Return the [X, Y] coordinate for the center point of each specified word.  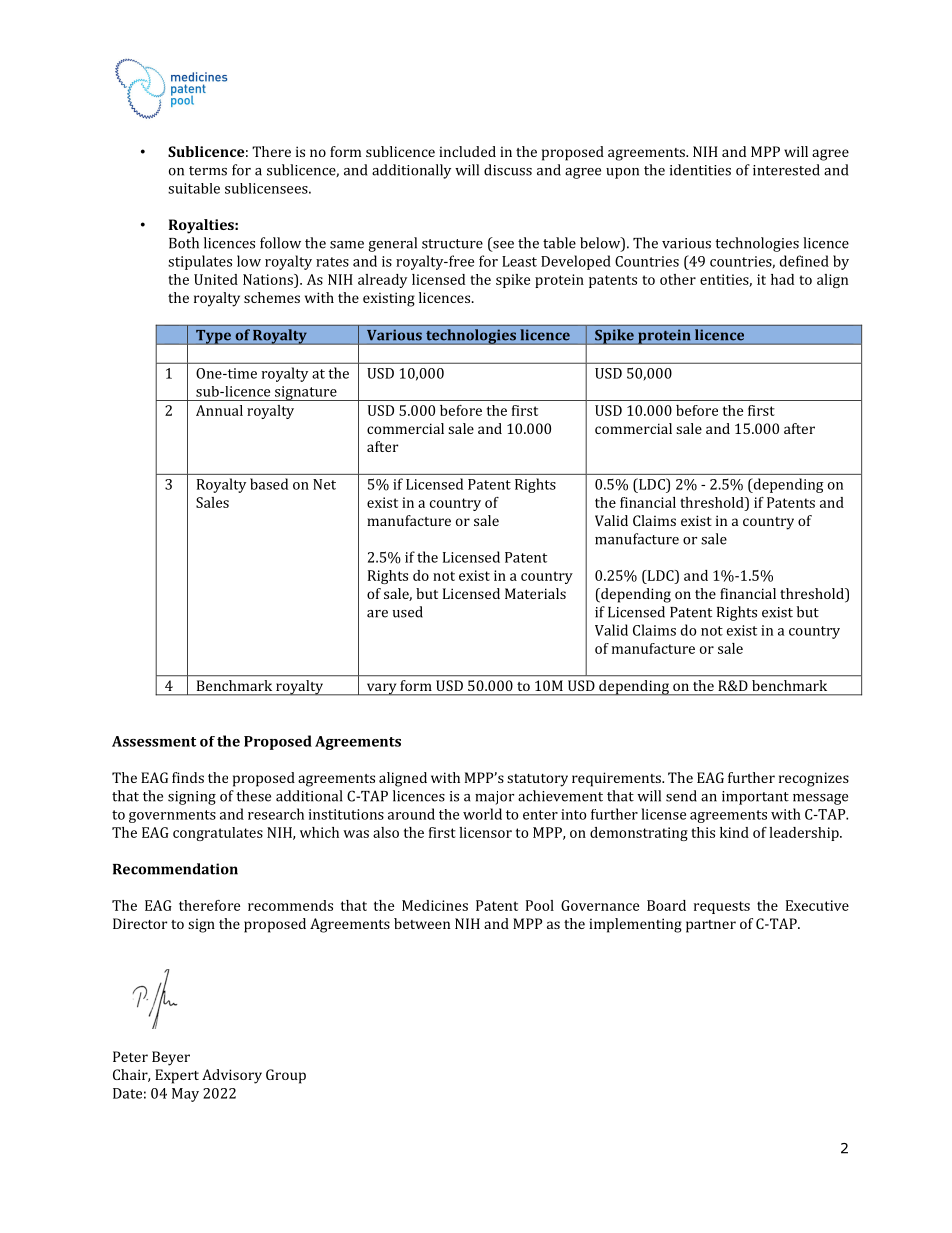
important [755, 798]
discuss [508, 170]
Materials [535, 593]
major [494, 798]
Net [324, 484]
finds [188, 777]
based [269, 484]
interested [786, 170]
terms [208, 171]
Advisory [232, 1076]
